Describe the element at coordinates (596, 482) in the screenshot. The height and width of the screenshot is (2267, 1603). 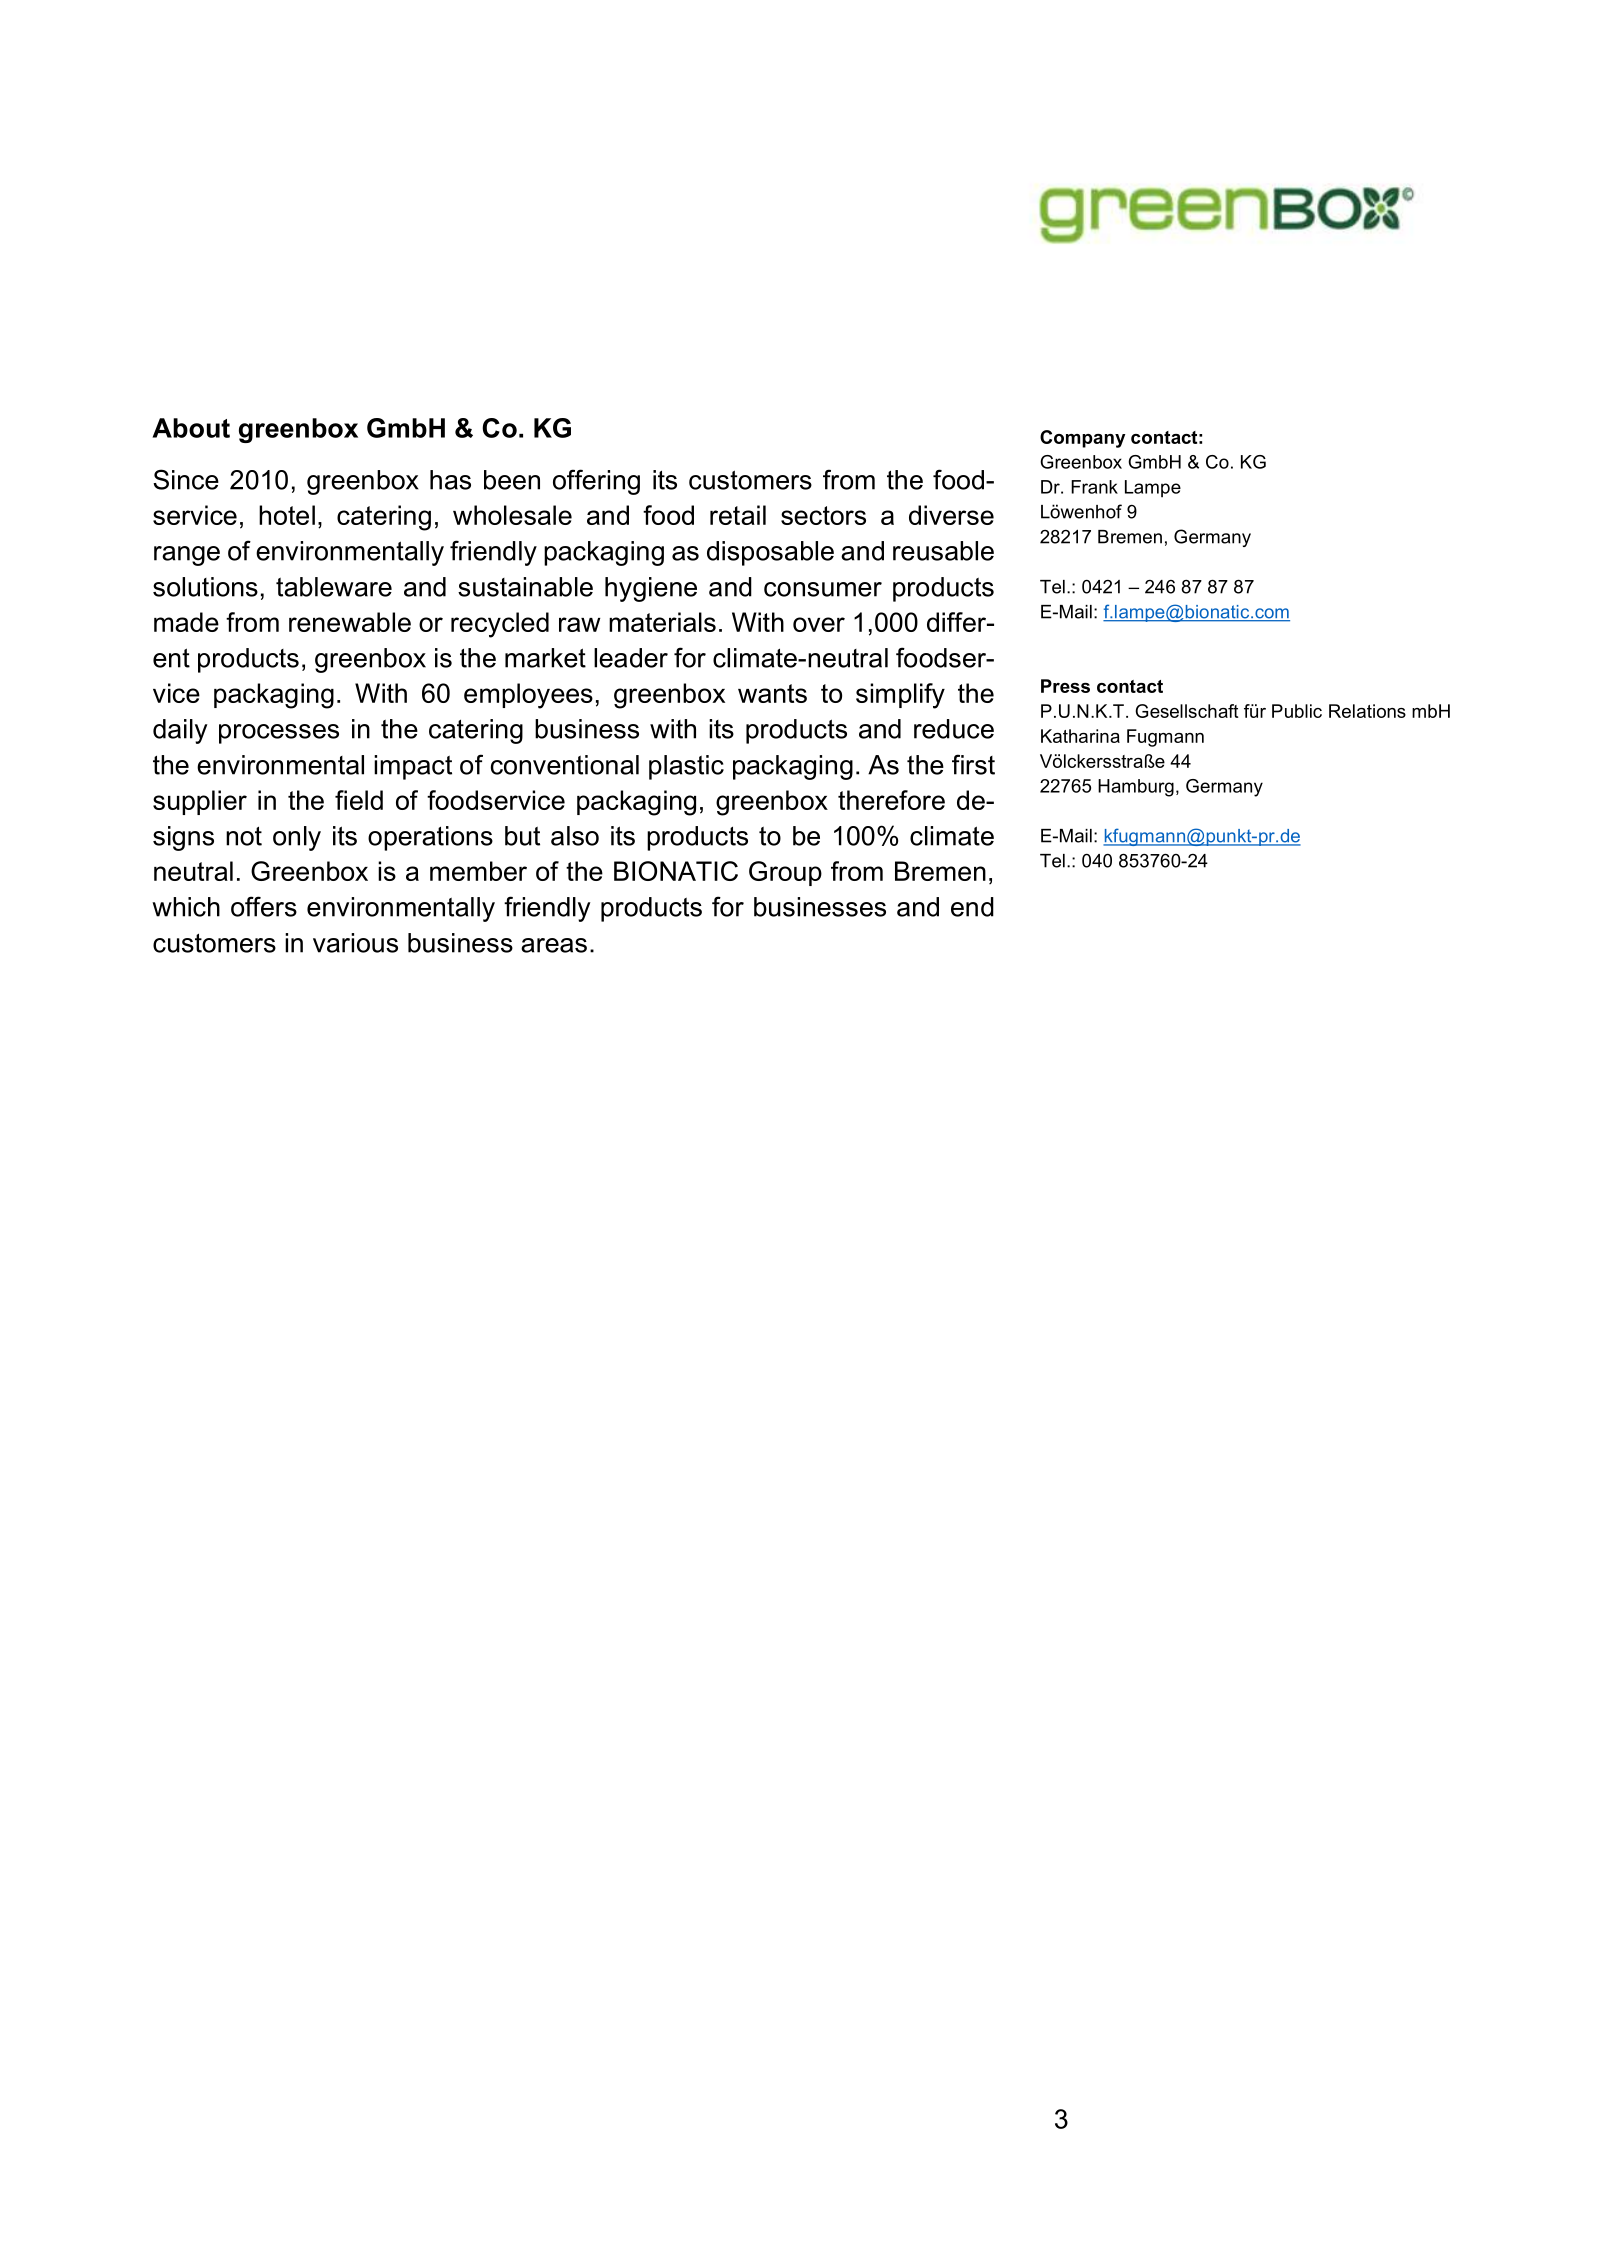
I see `offering` at that location.
